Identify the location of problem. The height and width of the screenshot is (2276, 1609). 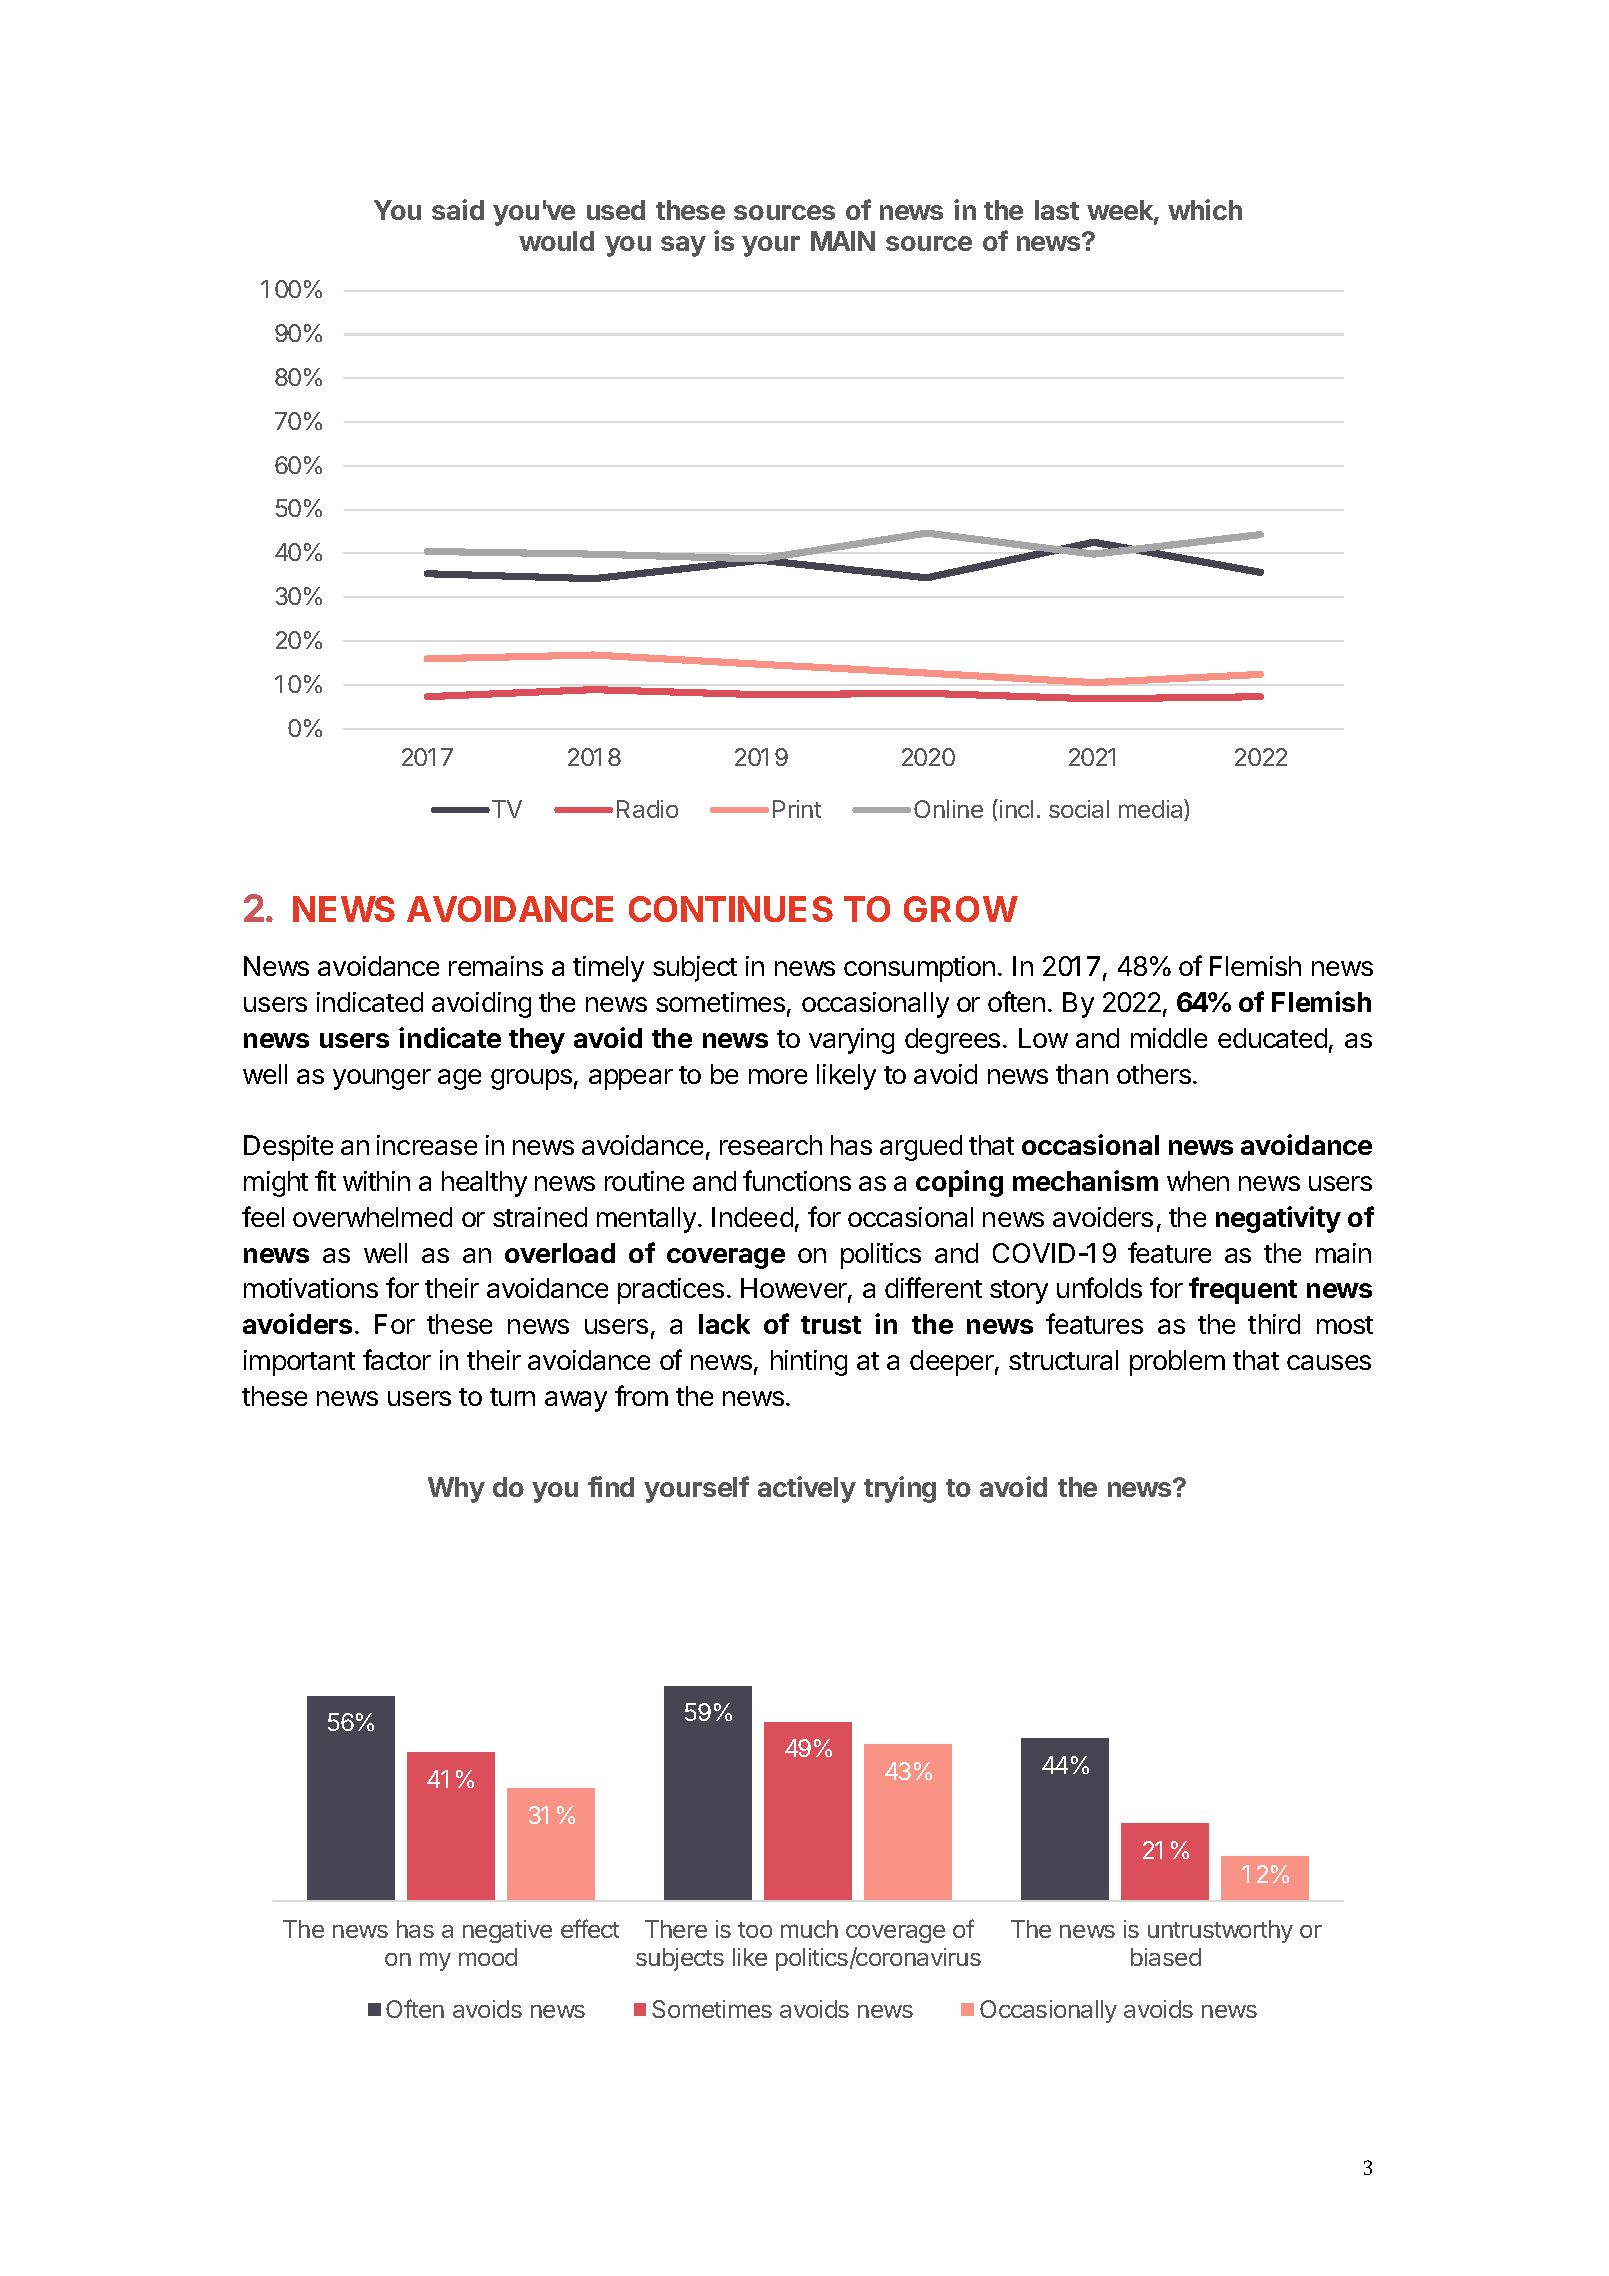
(1177, 1363).
